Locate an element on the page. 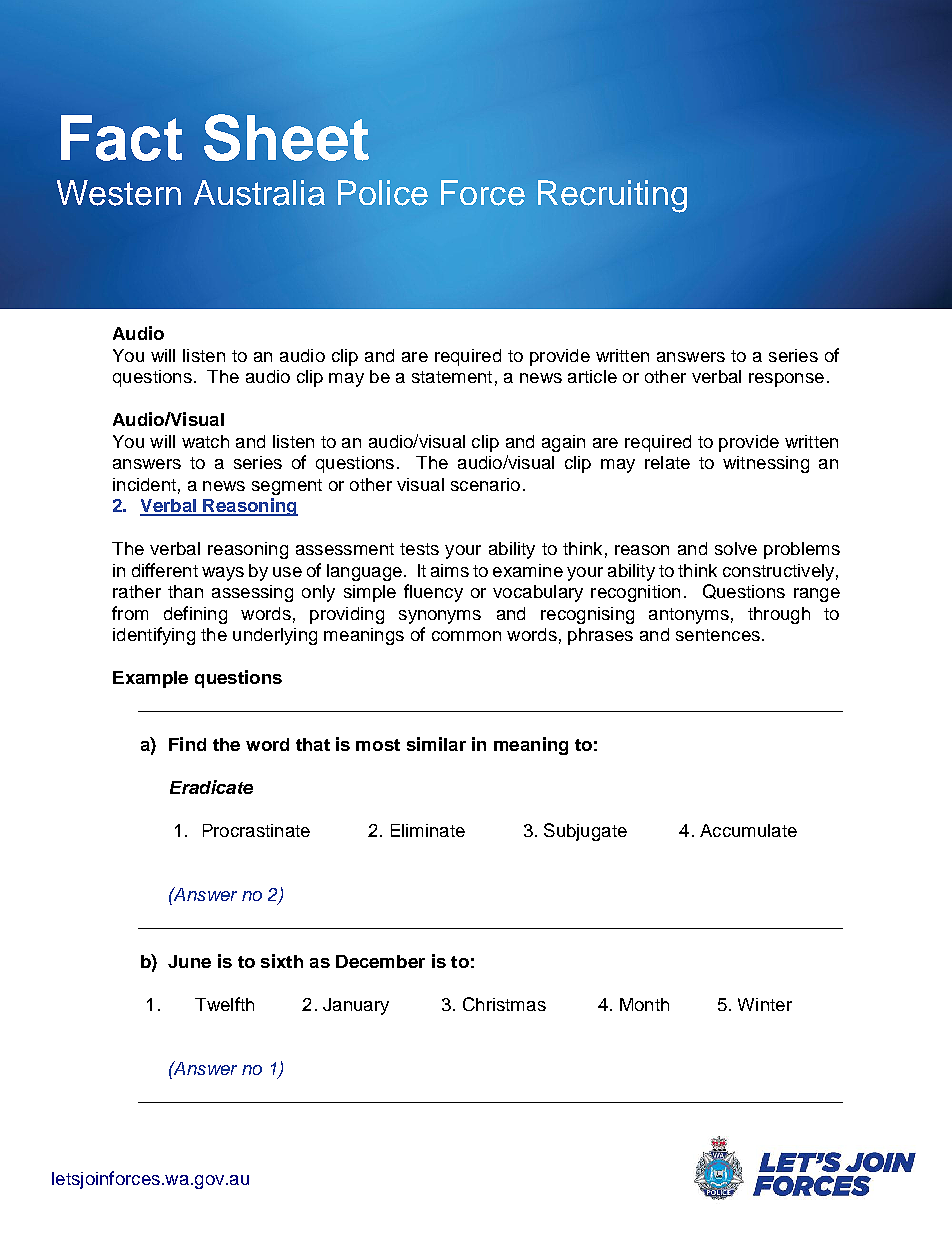 The height and width of the document is (1233, 952). sentences is located at coordinates (718, 635).
